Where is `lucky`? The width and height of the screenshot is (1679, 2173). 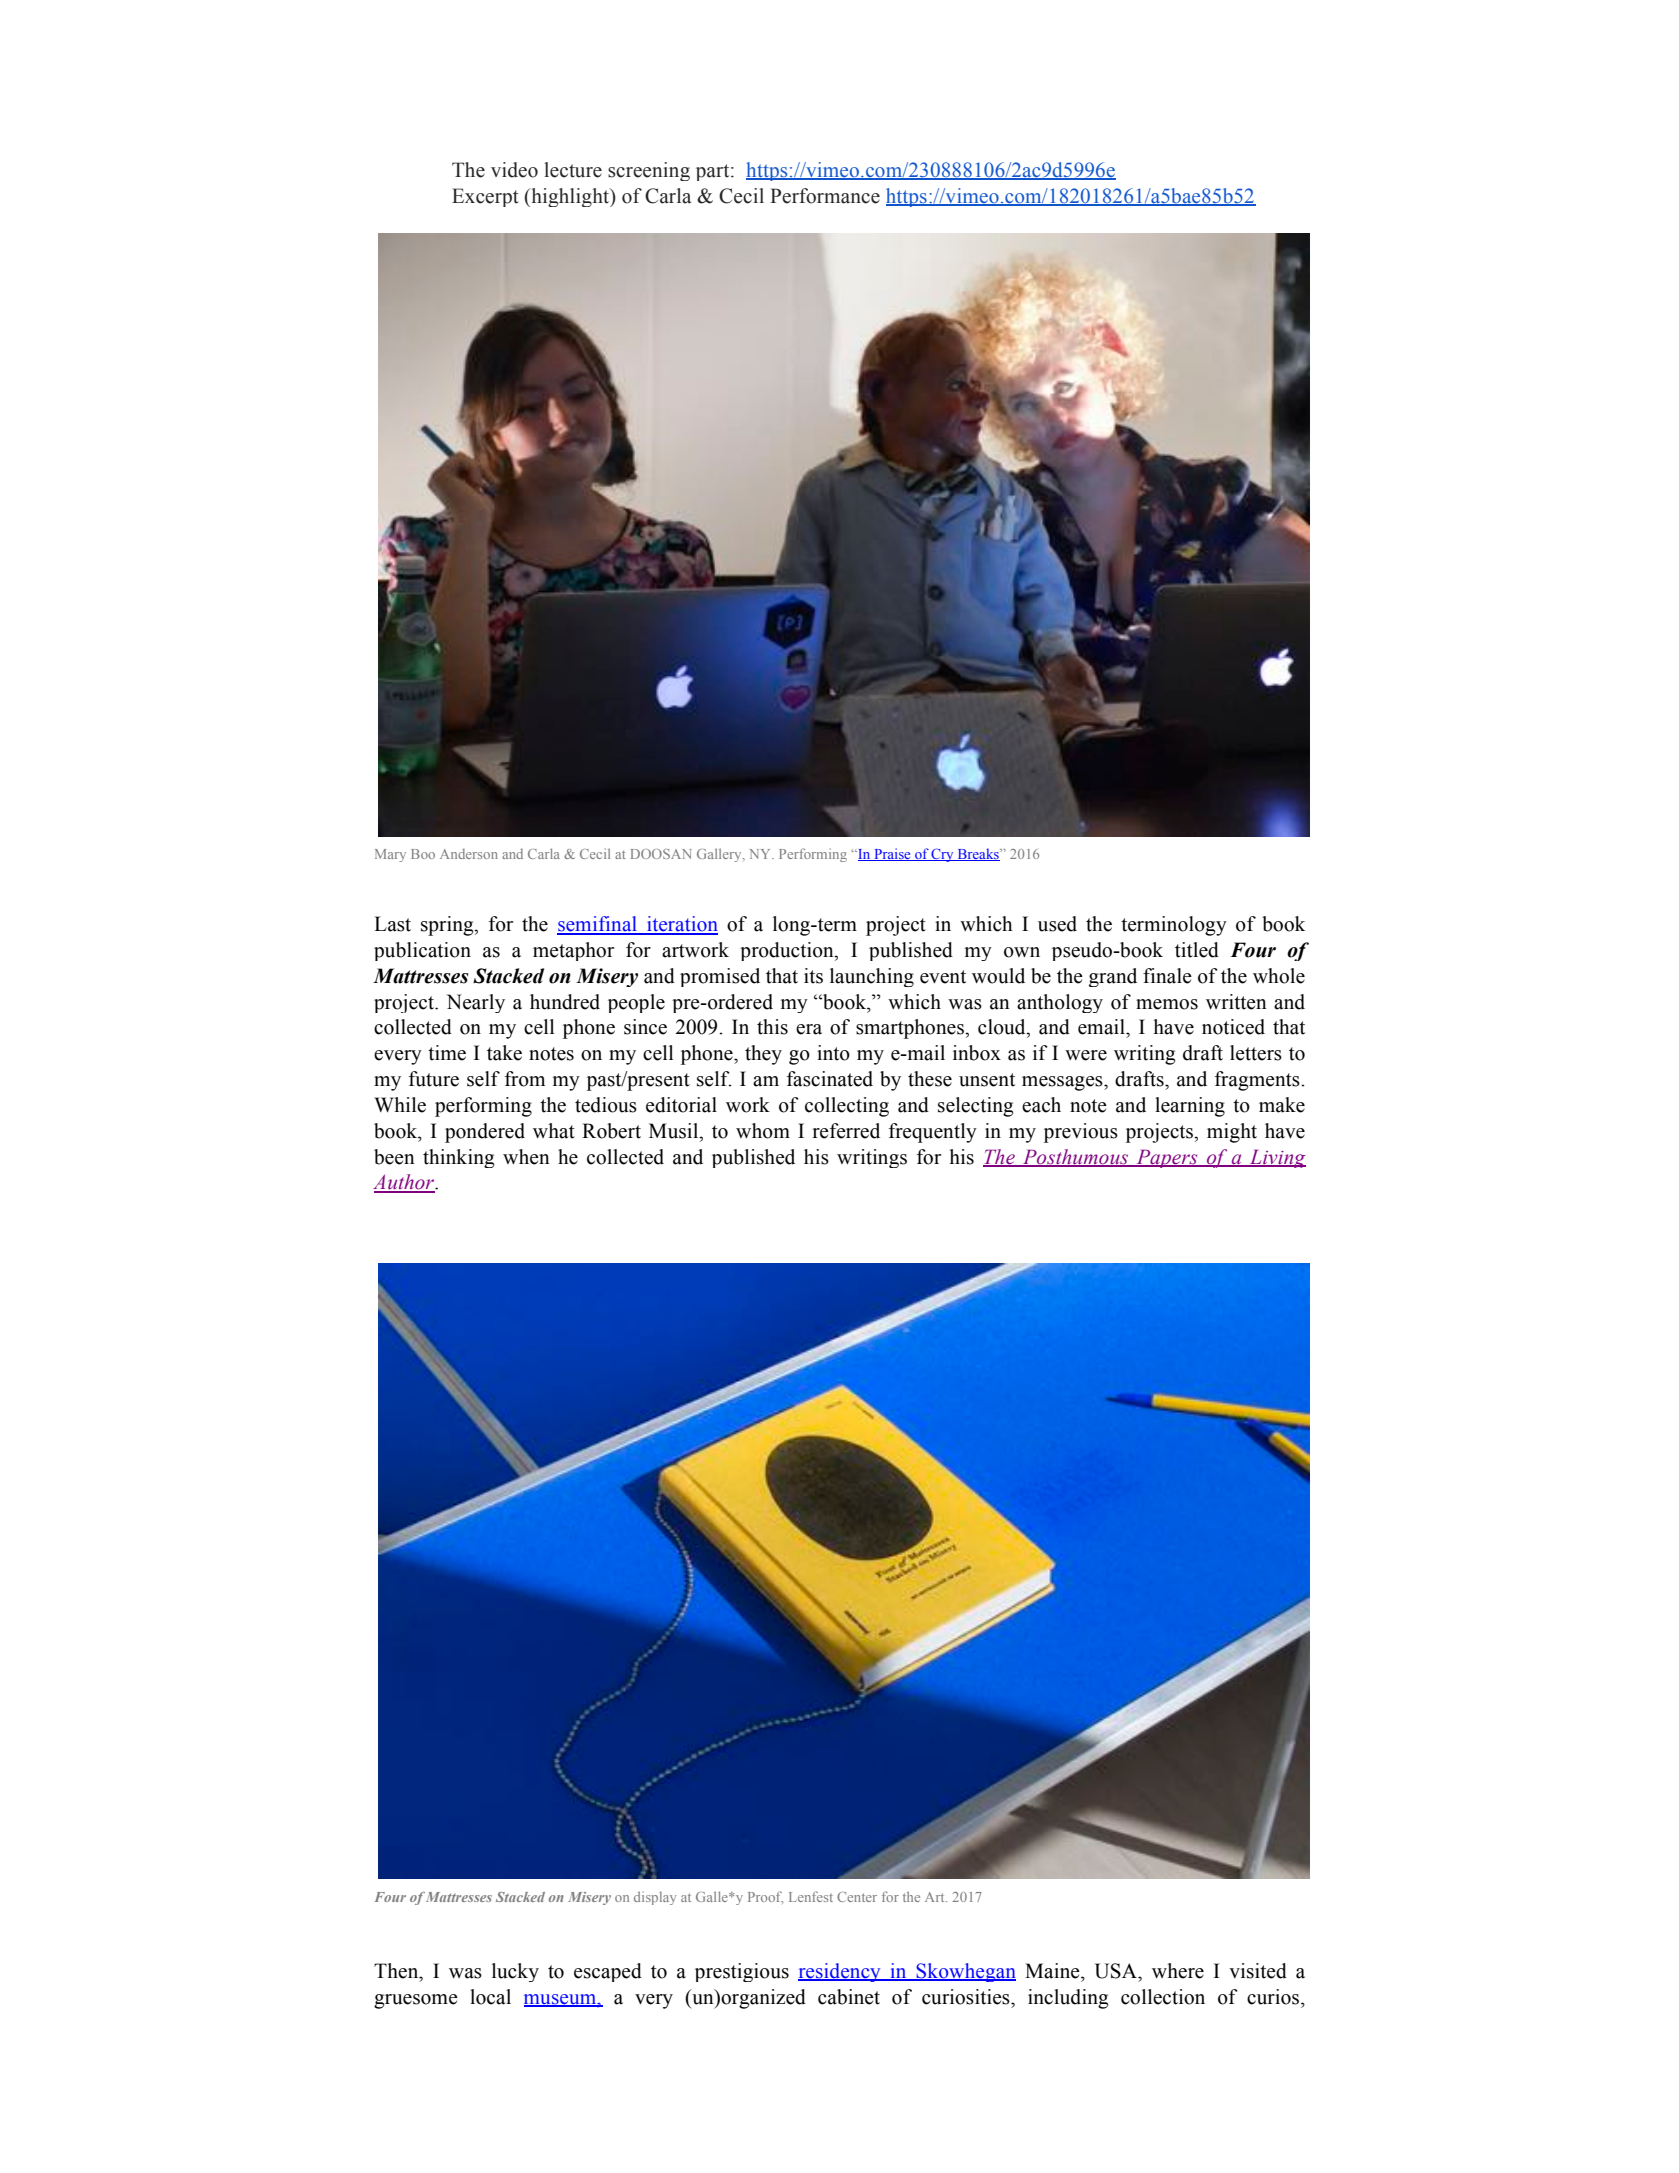
lucky is located at coordinates (515, 1972).
